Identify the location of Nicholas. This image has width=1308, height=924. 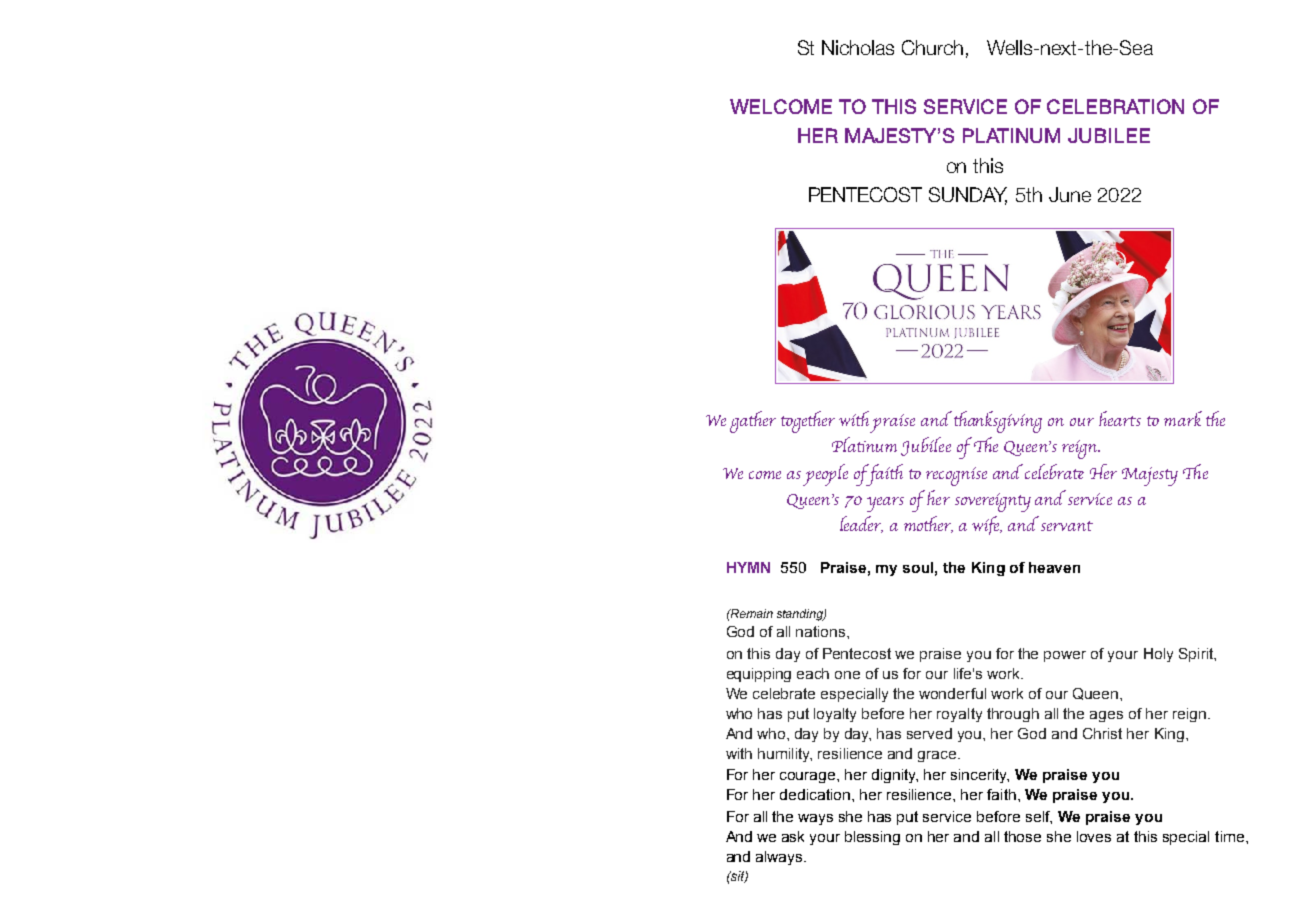
(858, 47).
